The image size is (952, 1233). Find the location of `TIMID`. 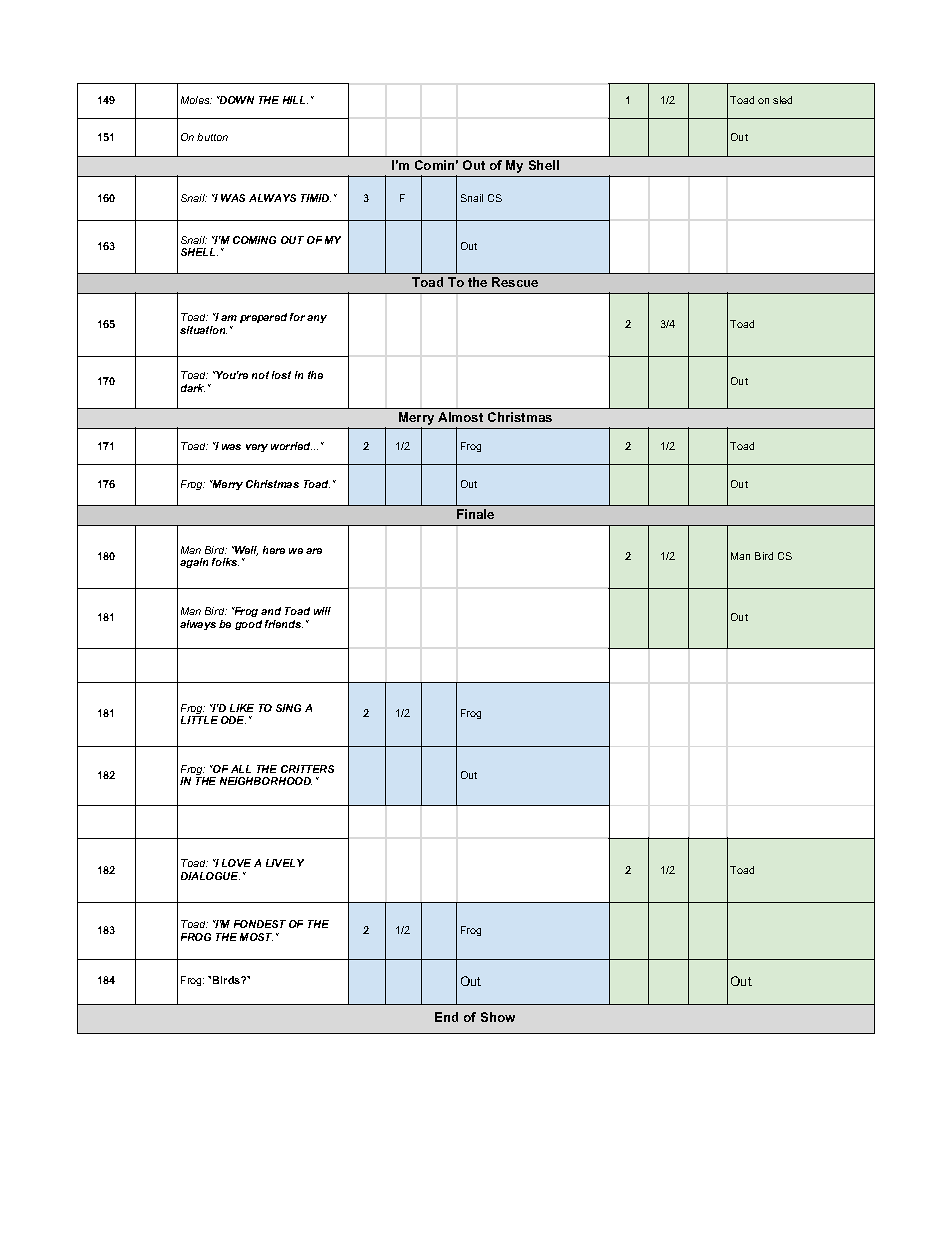

TIMID is located at coordinates (316, 198).
